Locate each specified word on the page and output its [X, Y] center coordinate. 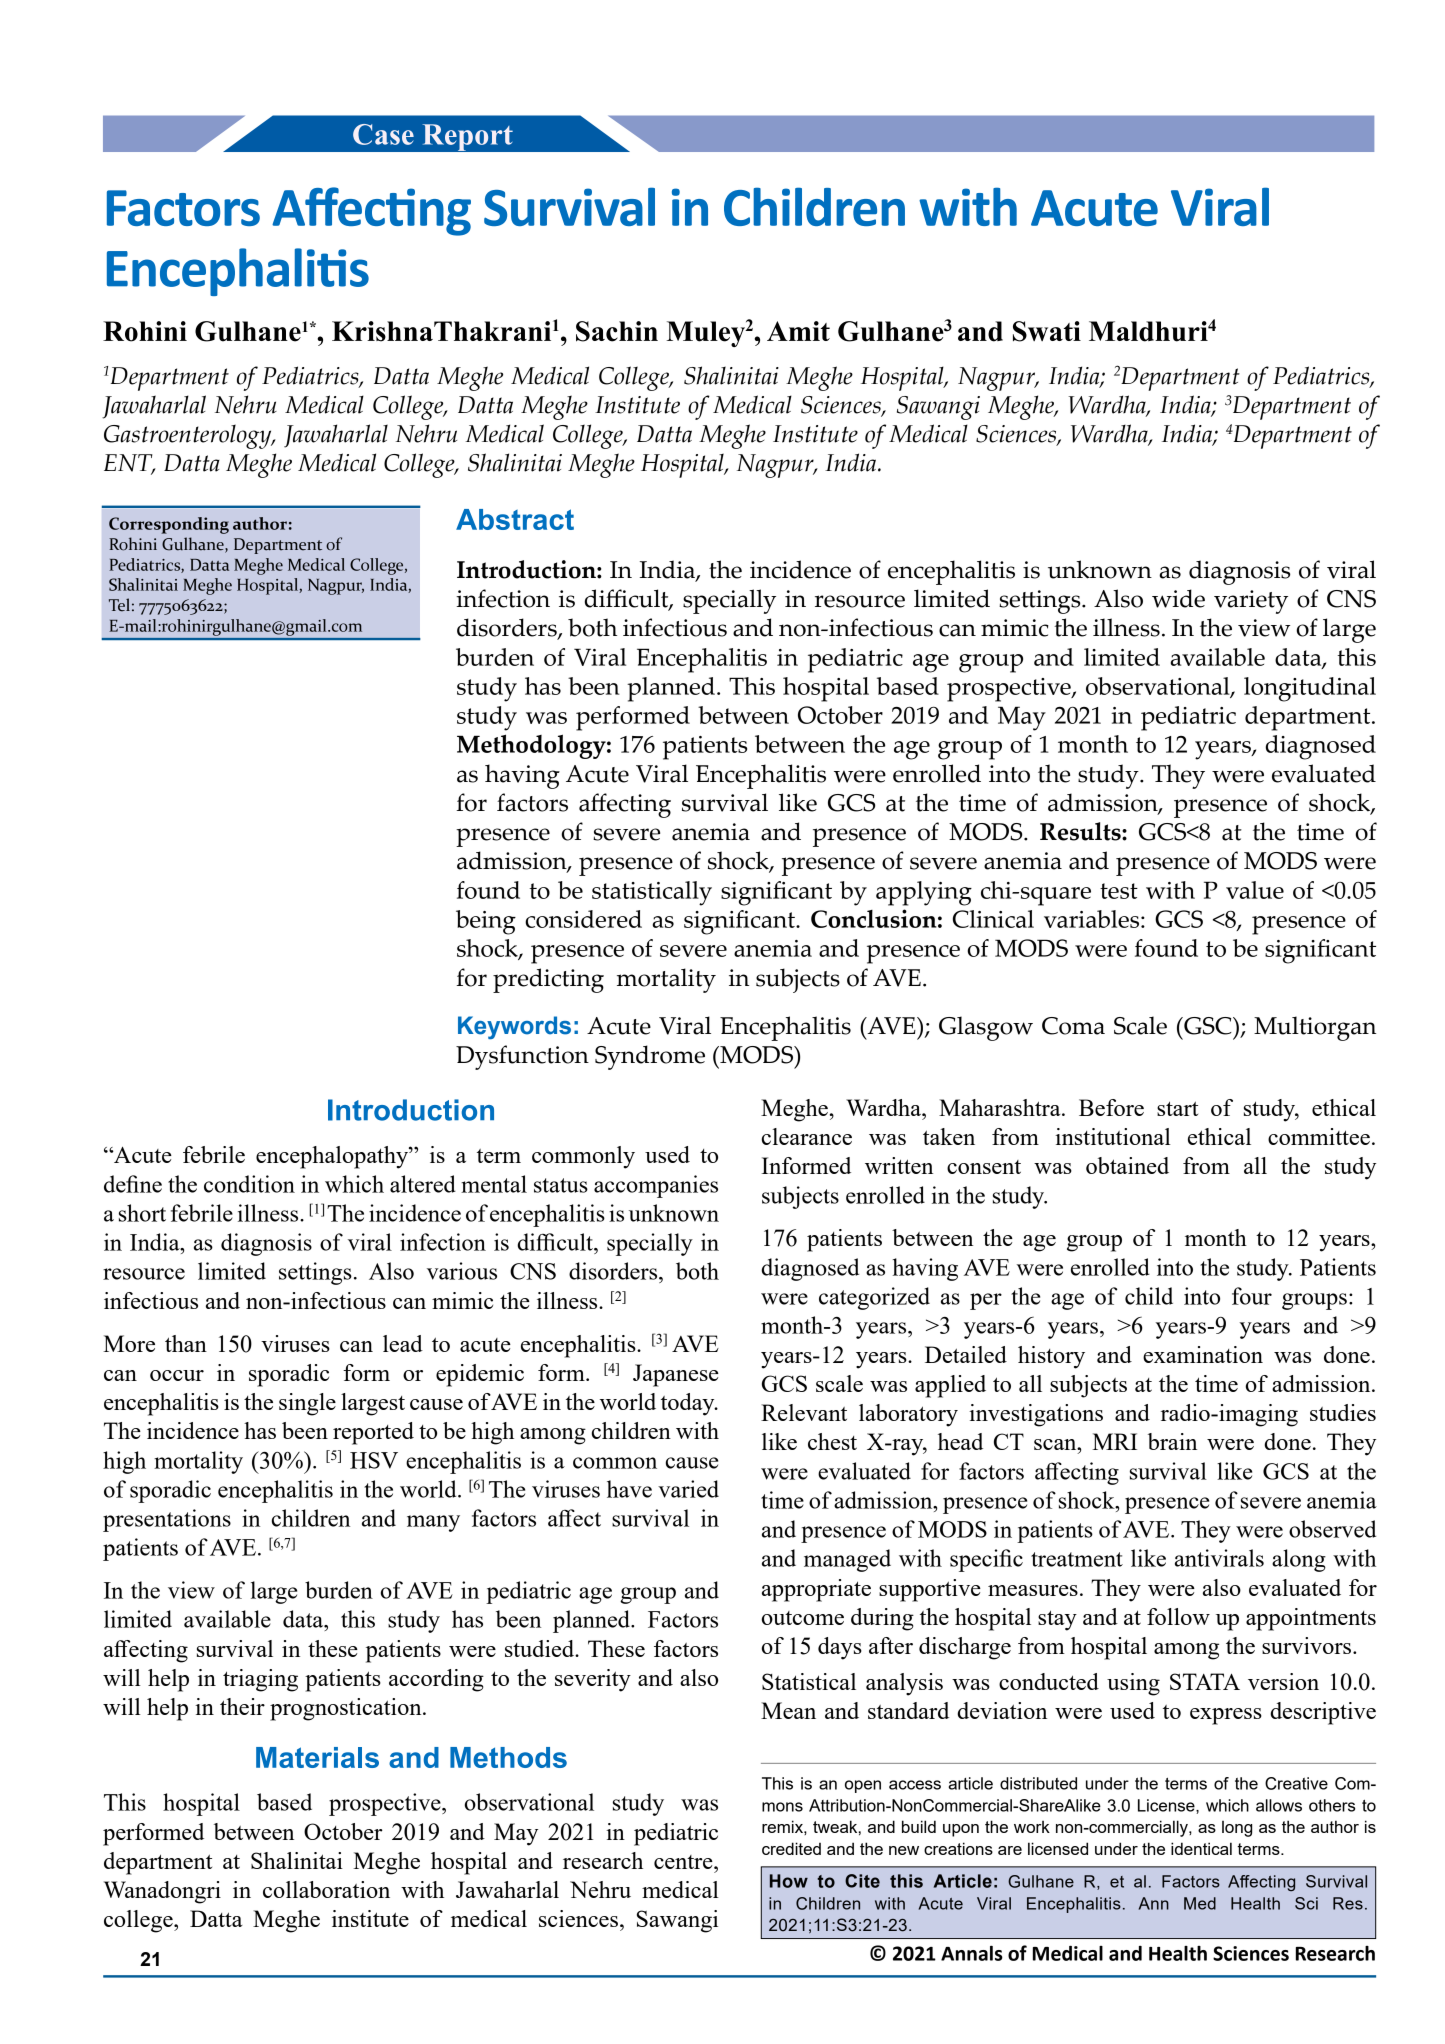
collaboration [326, 1889]
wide [1178, 598]
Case [383, 134]
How [789, 1881]
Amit [798, 331]
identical [1201, 1848]
